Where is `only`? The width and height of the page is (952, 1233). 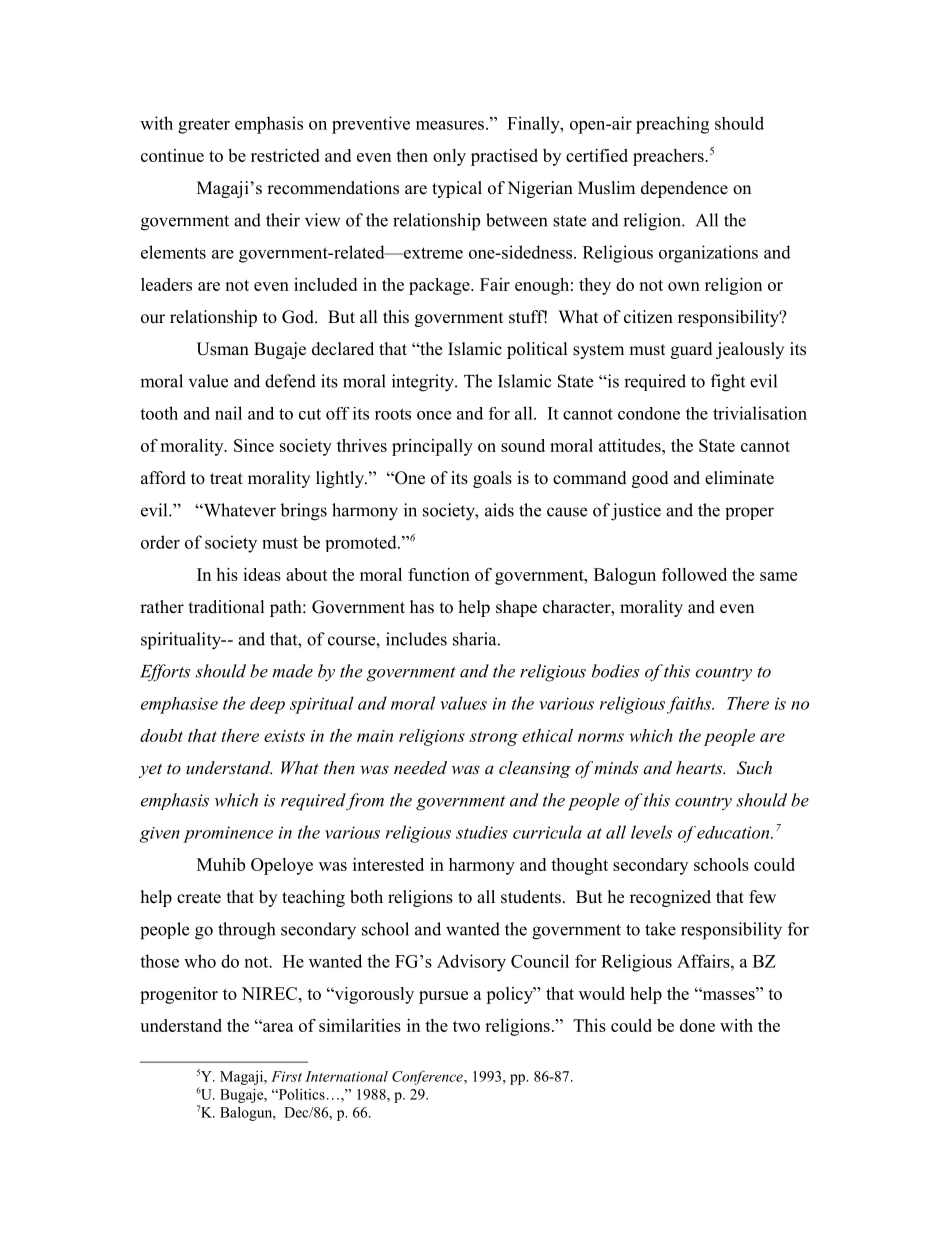 only is located at coordinates (449, 157).
